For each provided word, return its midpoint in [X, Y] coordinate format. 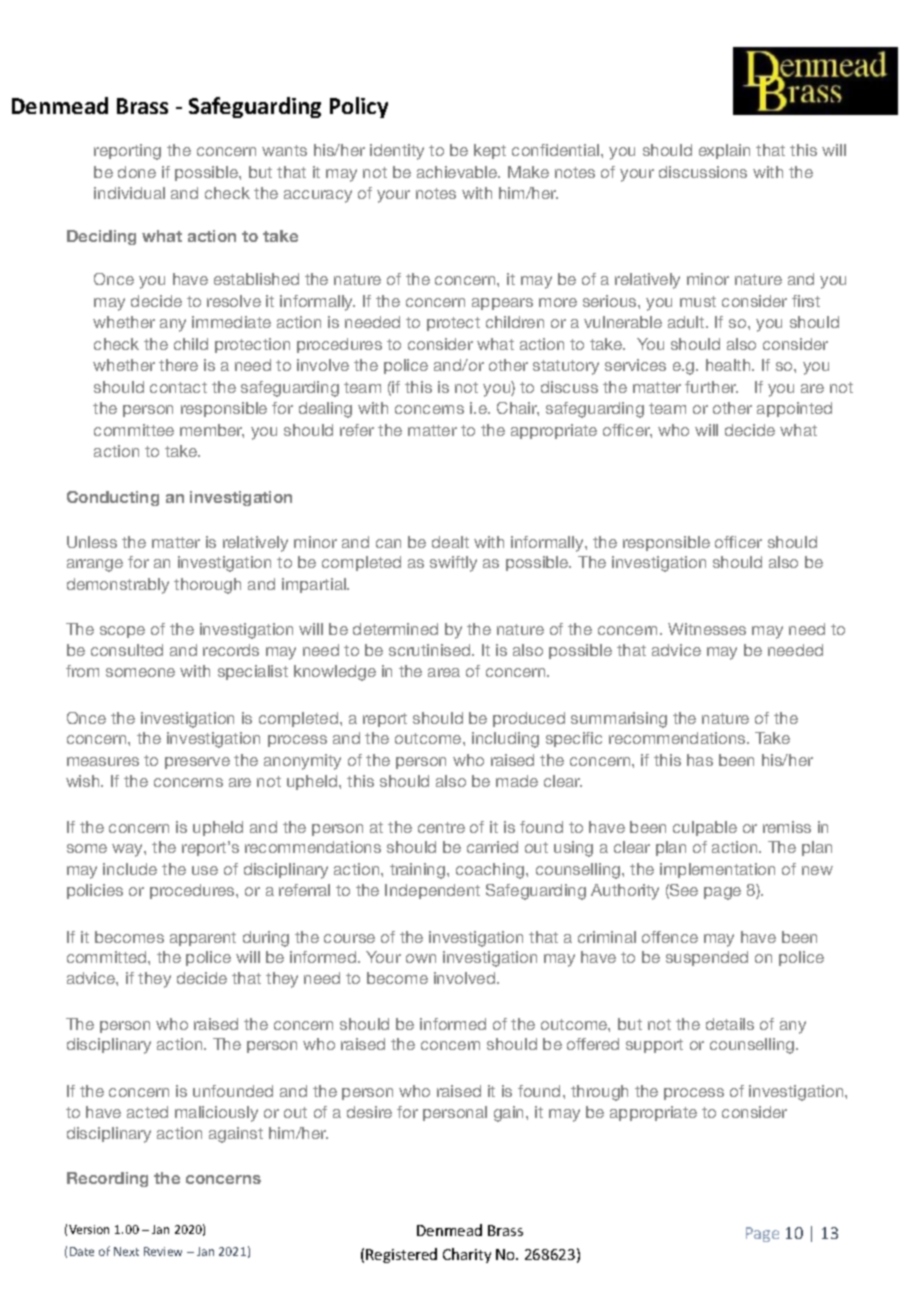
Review [163, 1251]
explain [724, 151]
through [599, 1093]
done [137, 172]
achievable [458, 172]
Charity [467, 1255]
